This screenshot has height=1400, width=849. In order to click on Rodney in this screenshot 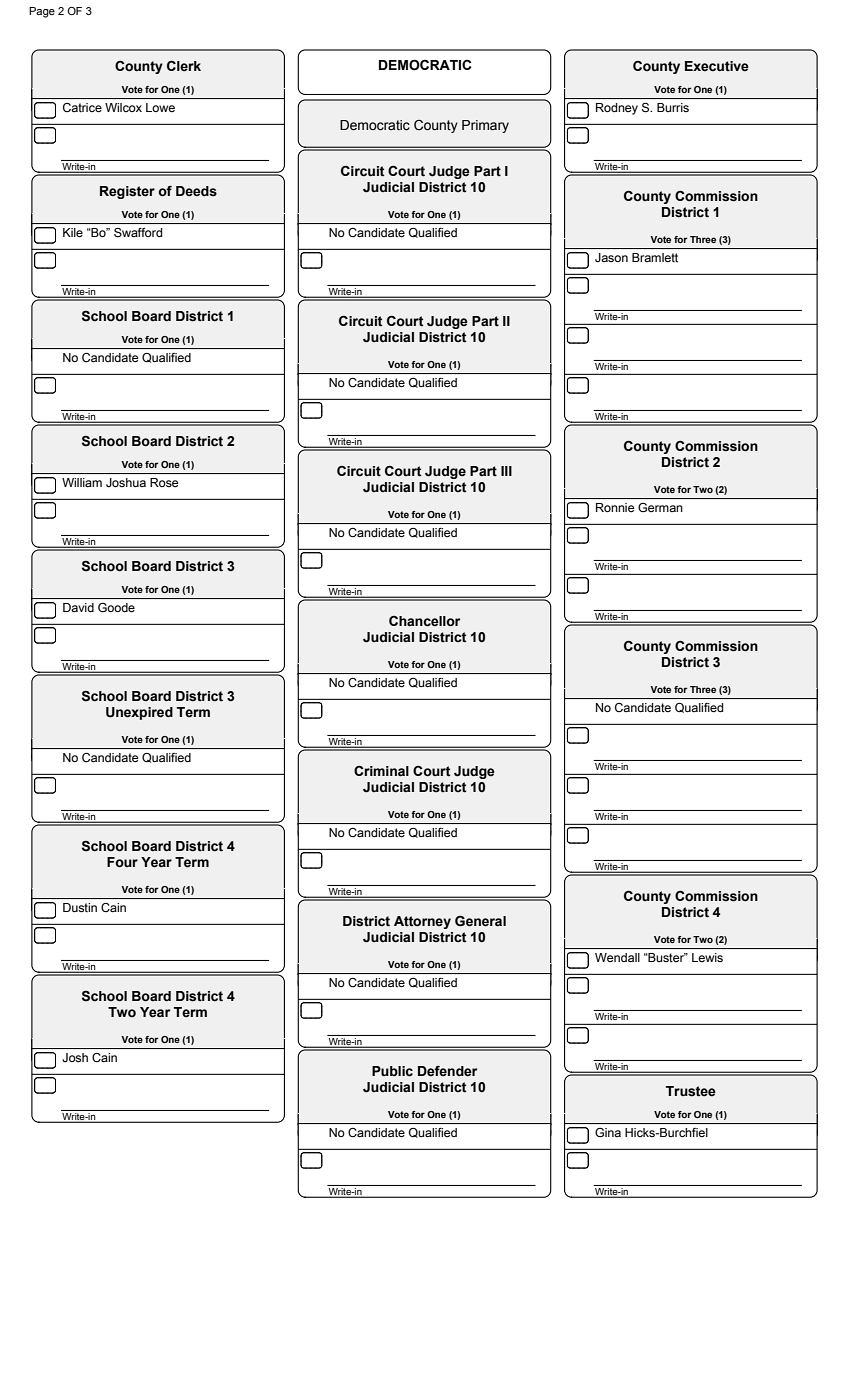, I will do `click(617, 109)`.
